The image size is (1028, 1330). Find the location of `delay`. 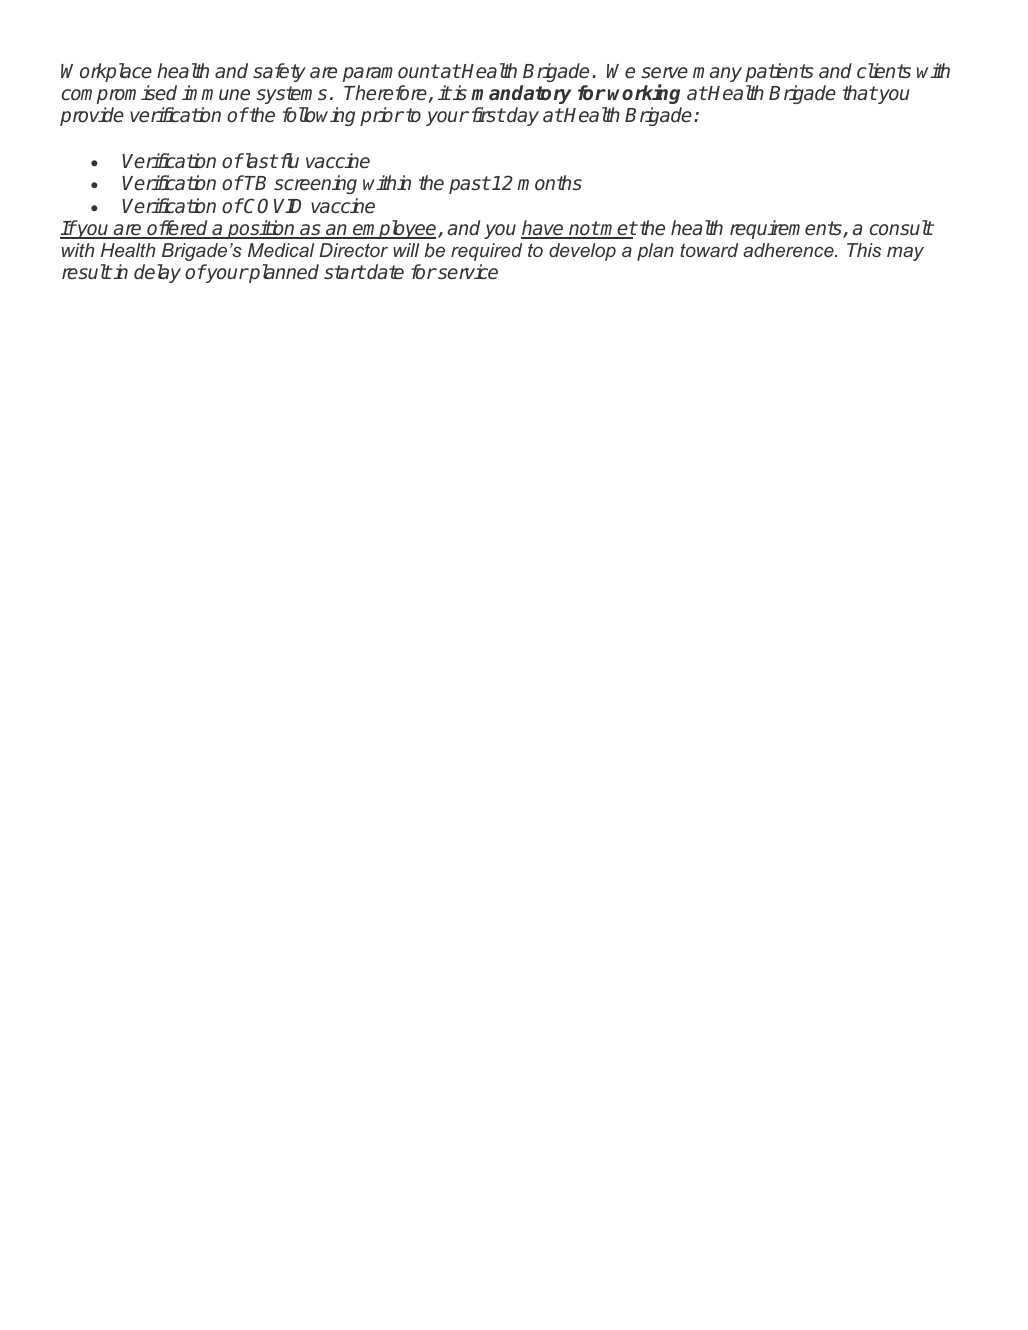

delay is located at coordinates (157, 273).
